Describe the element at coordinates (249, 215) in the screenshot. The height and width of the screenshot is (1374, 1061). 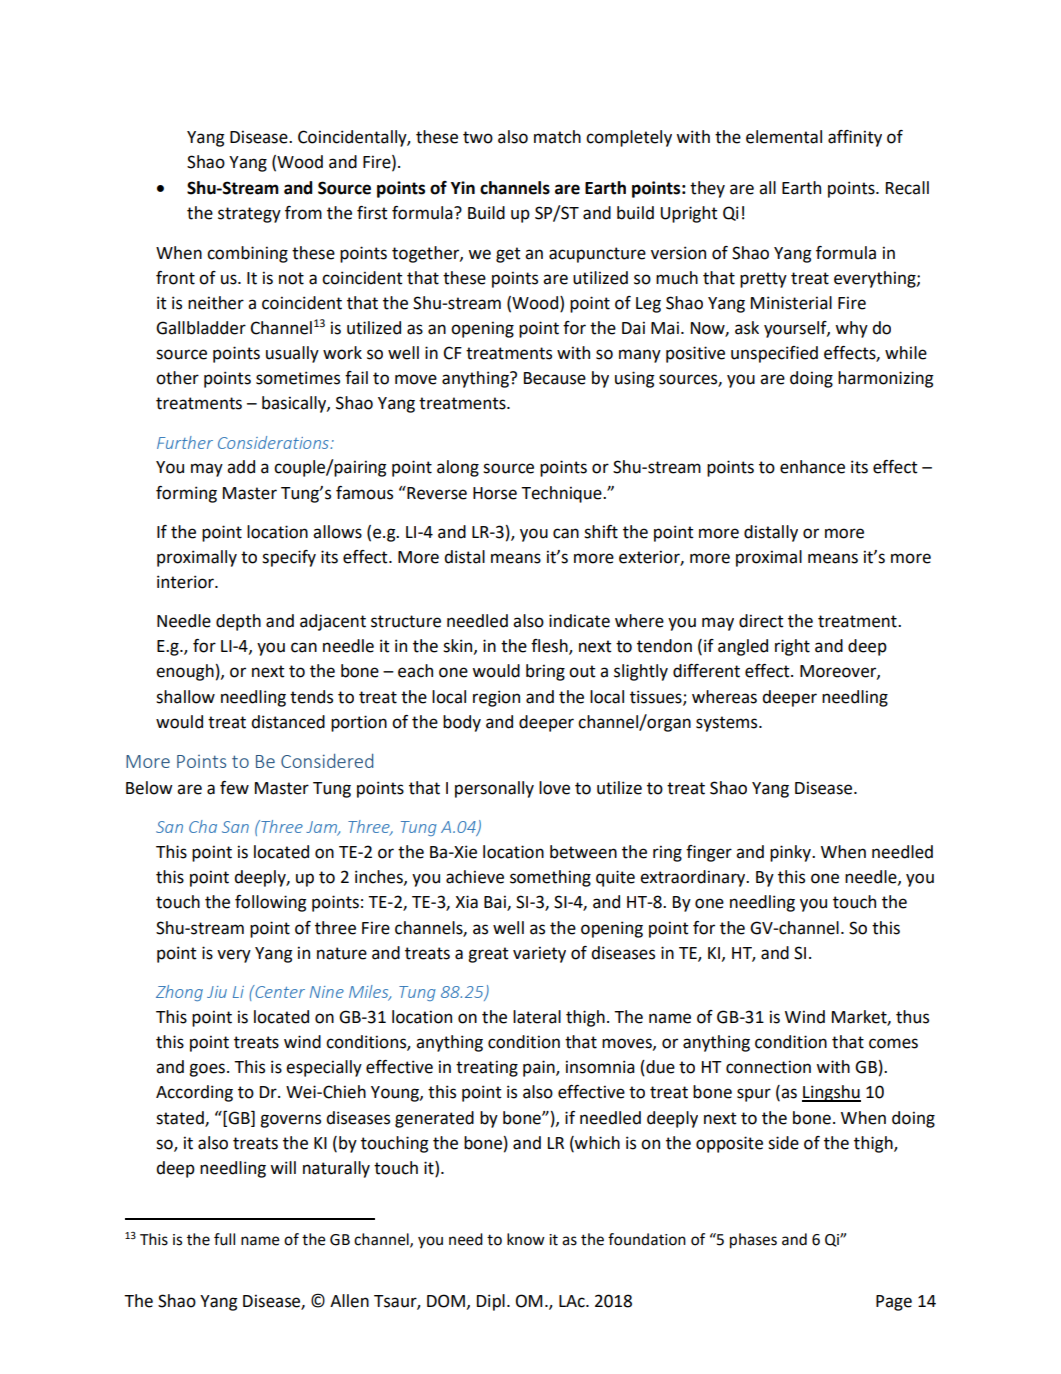
I see `strategy` at that location.
